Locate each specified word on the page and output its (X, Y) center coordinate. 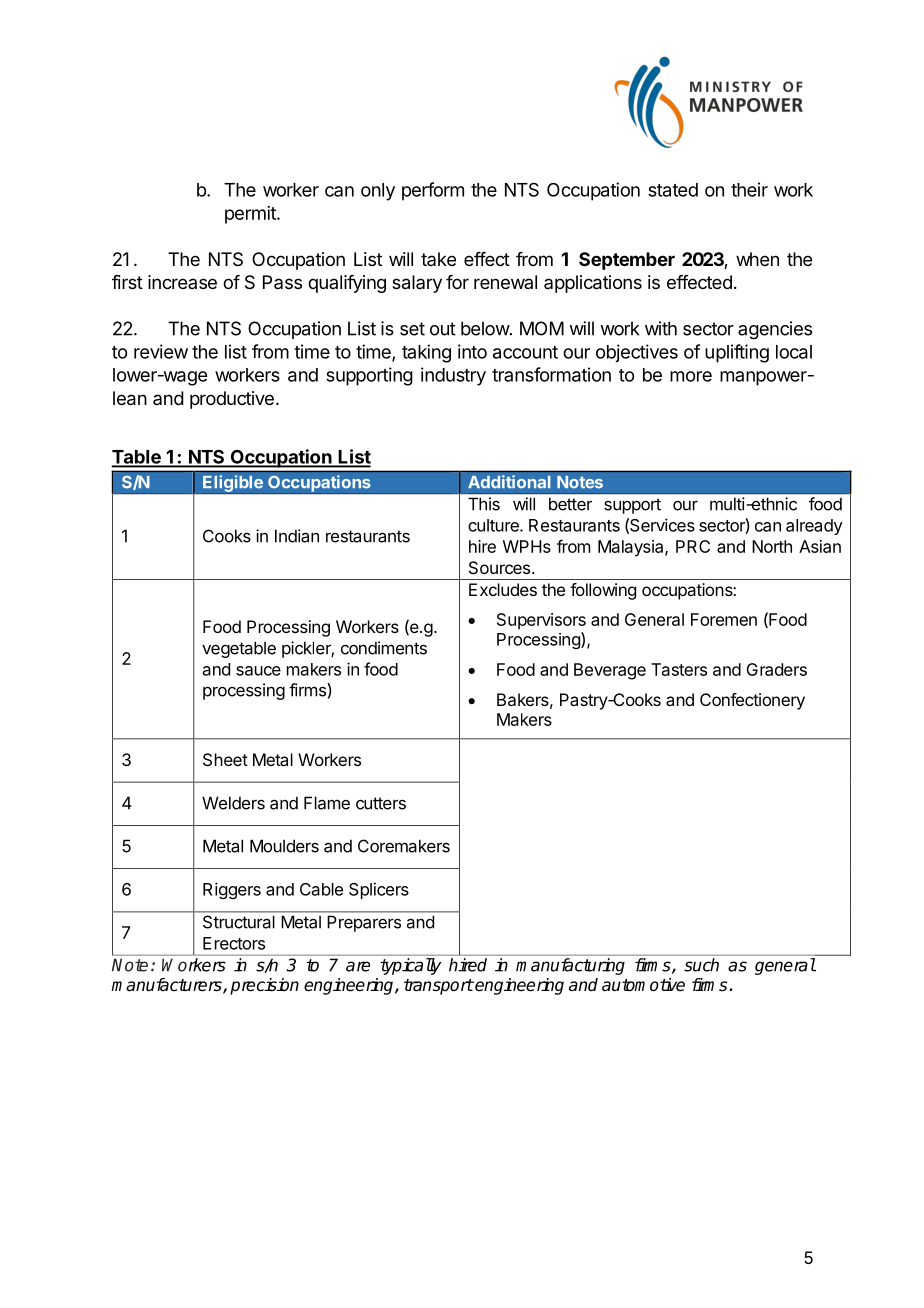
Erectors (234, 943)
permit (251, 215)
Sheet (225, 759)
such (701, 965)
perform (433, 191)
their (749, 189)
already (814, 527)
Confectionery (752, 701)
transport (439, 987)
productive (232, 400)
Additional (509, 482)
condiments (384, 648)
